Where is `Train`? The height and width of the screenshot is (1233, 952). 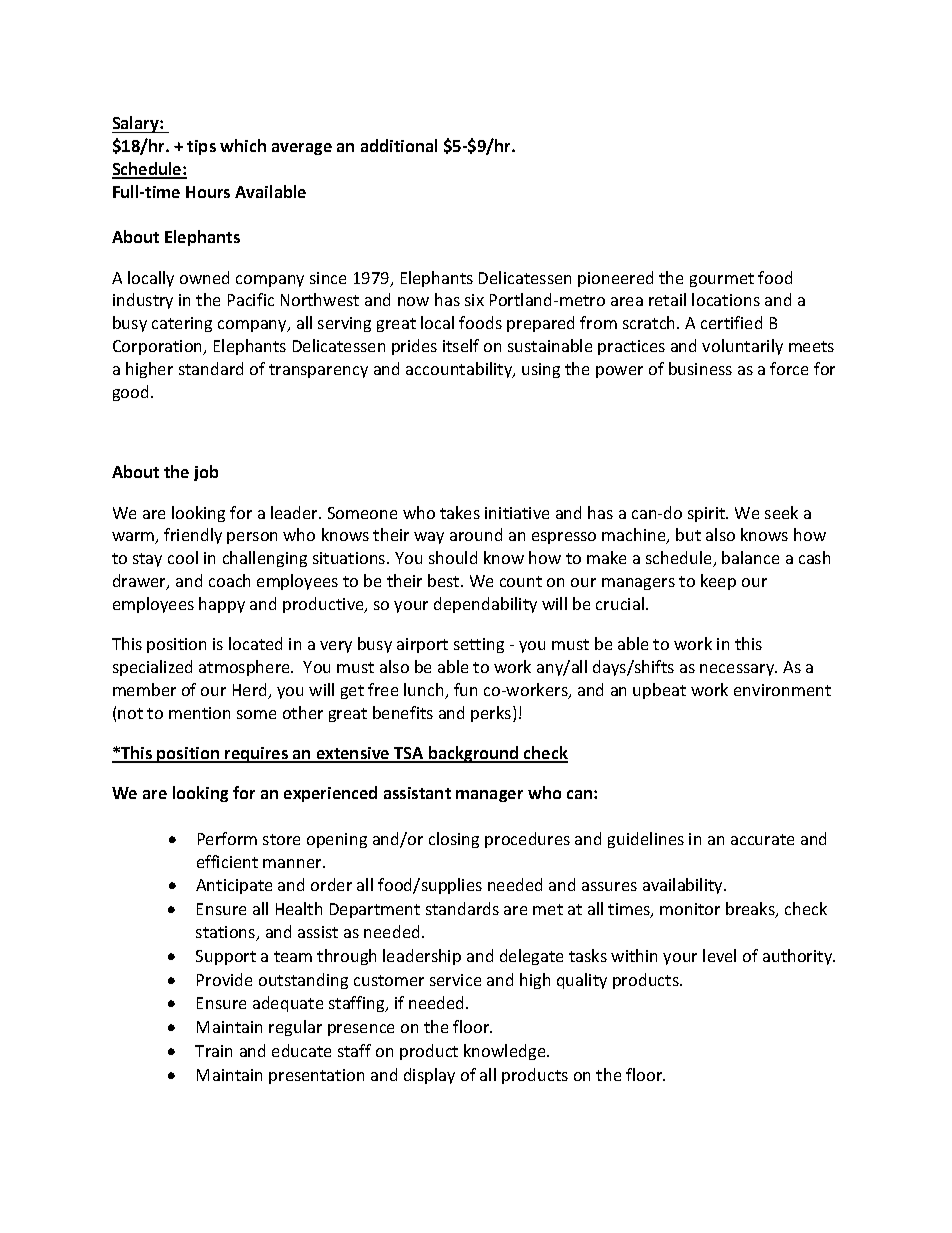 Train is located at coordinates (213, 1051).
